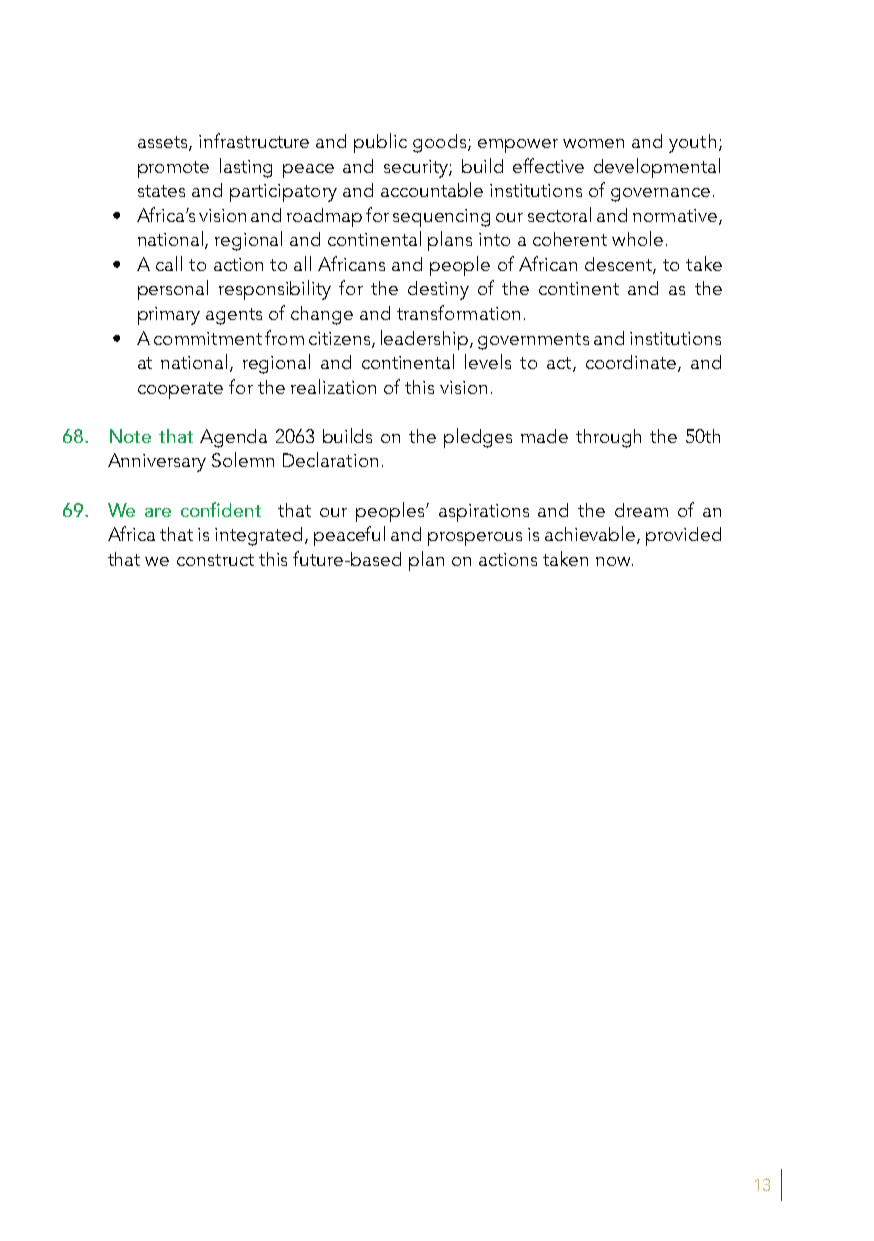 This page has height=1241, width=874. What do you see at coordinates (233, 438) in the page?
I see `Agenda` at bounding box center [233, 438].
